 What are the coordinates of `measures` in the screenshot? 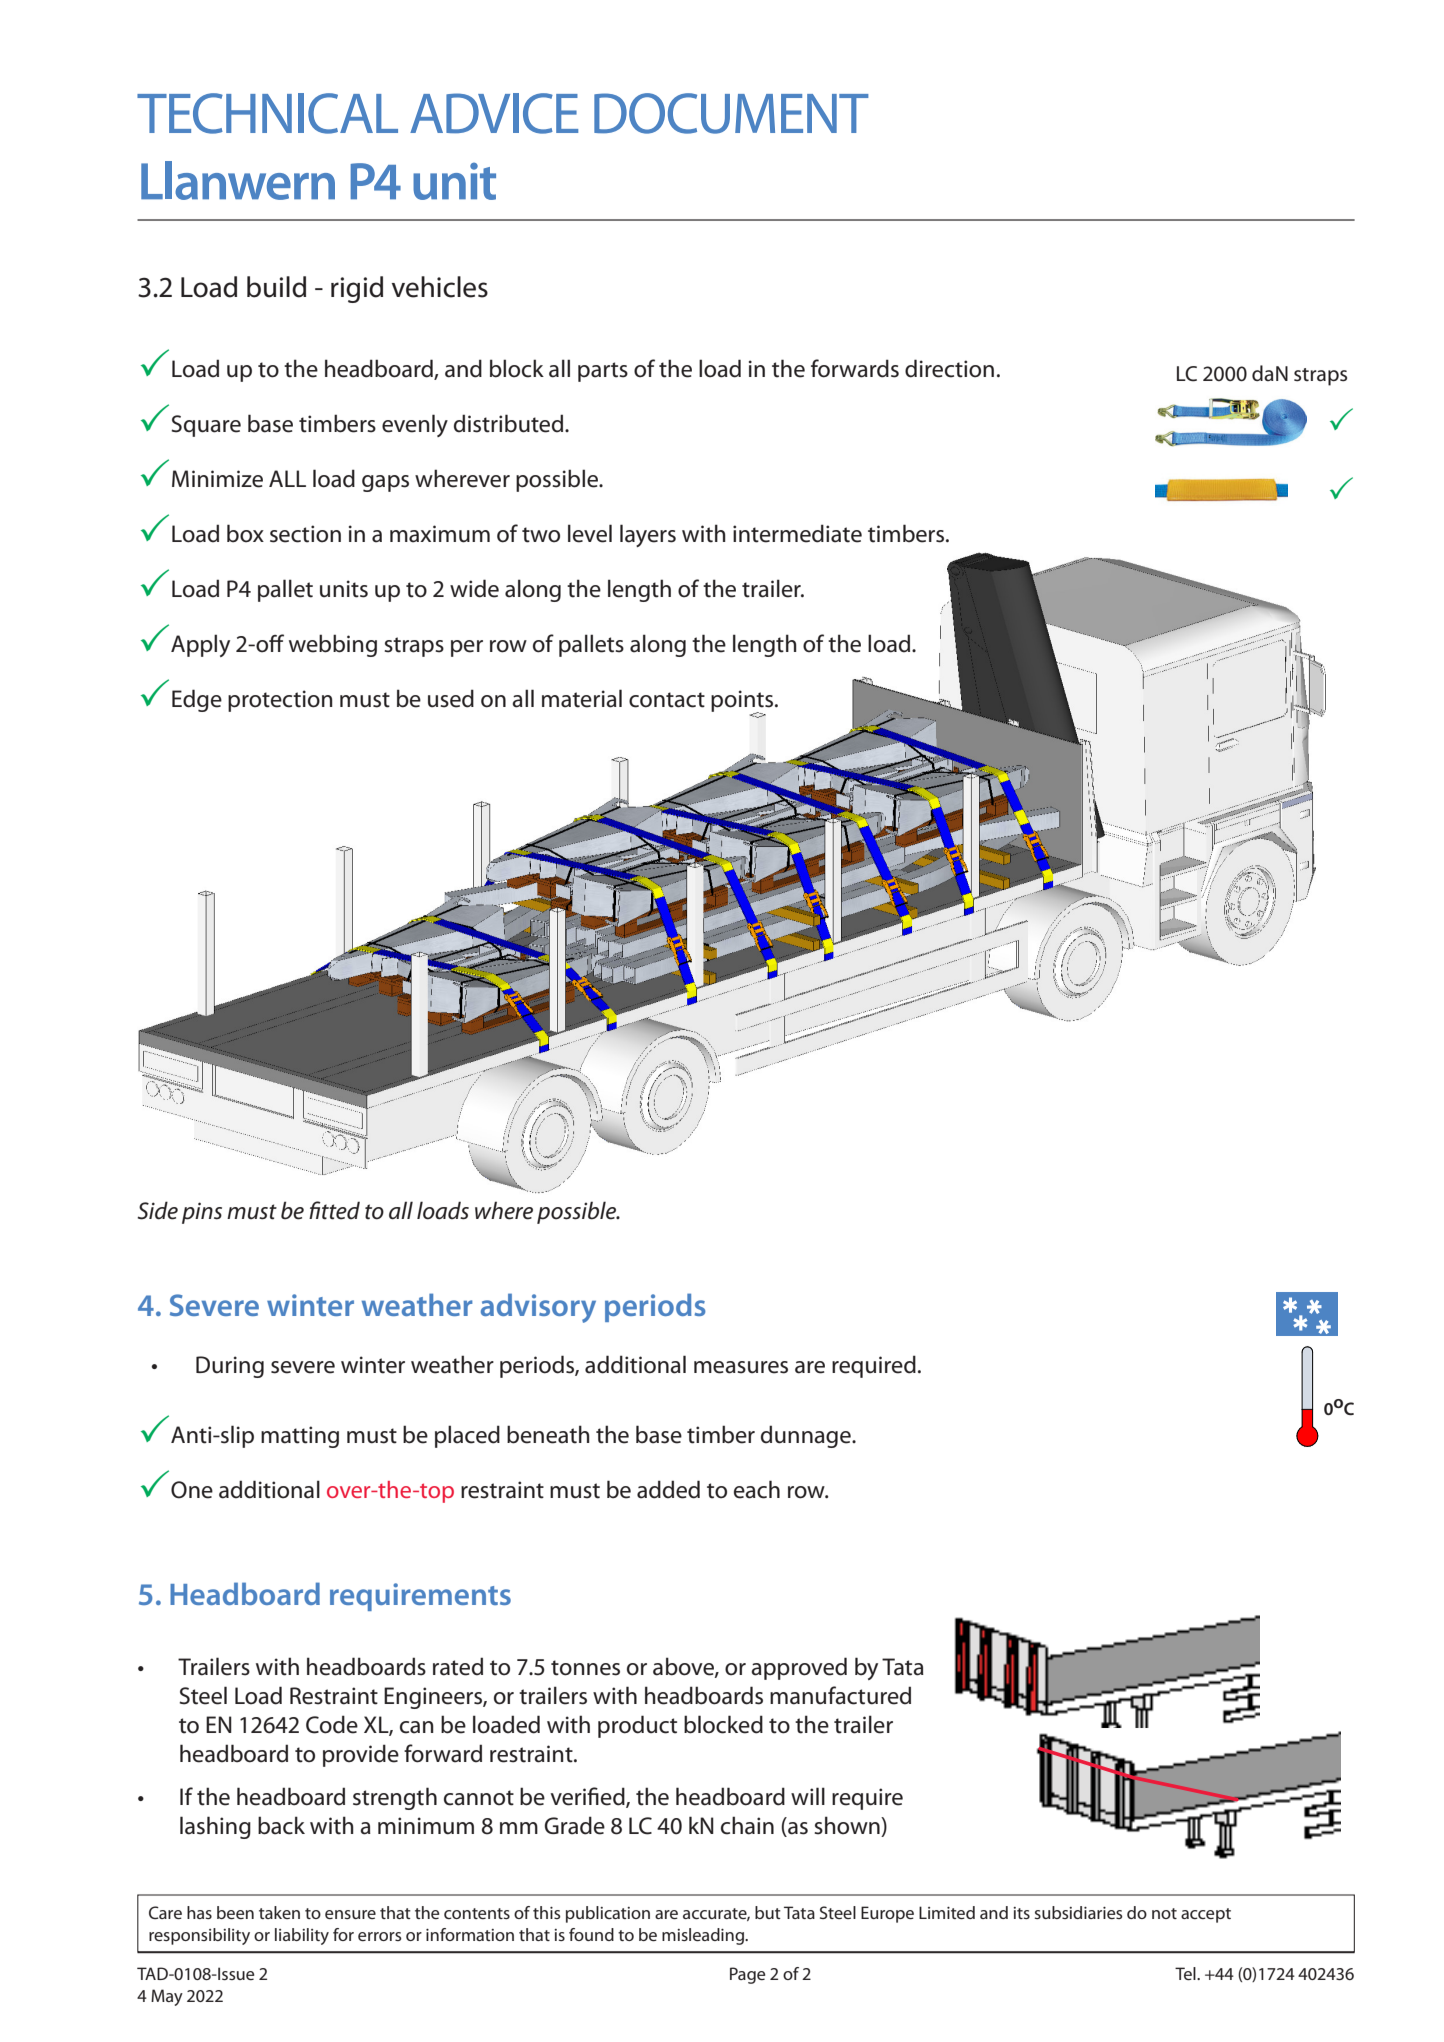 It's located at (741, 1367).
